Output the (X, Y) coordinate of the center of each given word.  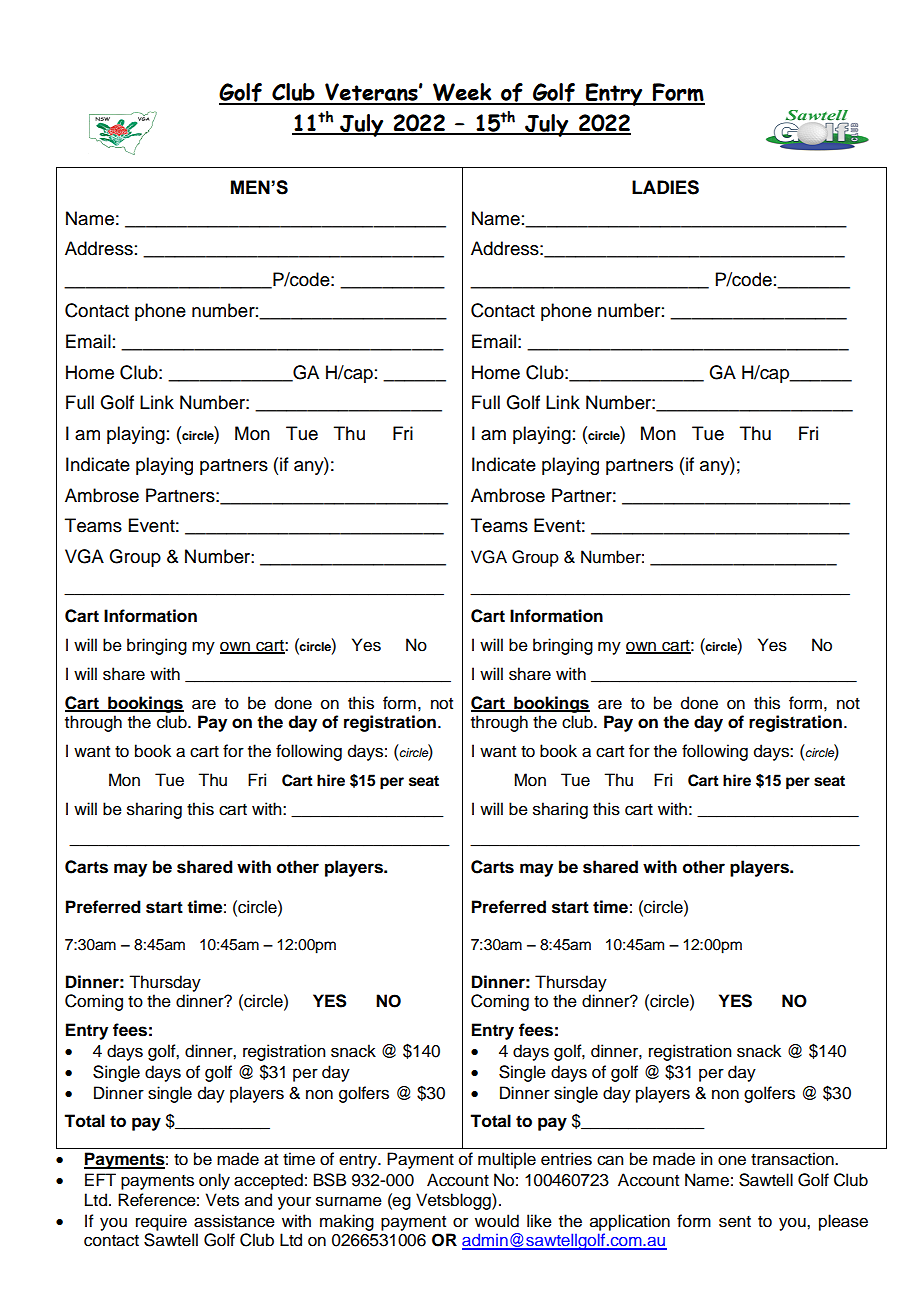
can (610, 1160)
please (843, 1222)
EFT (100, 1179)
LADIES (665, 187)
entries (566, 1159)
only (214, 1181)
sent (735, 1222)
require (161, 1222)
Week (462, 93)
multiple (507, 1160)
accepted (268, 1181)
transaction (793, 1159)
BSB (330, 1180)
